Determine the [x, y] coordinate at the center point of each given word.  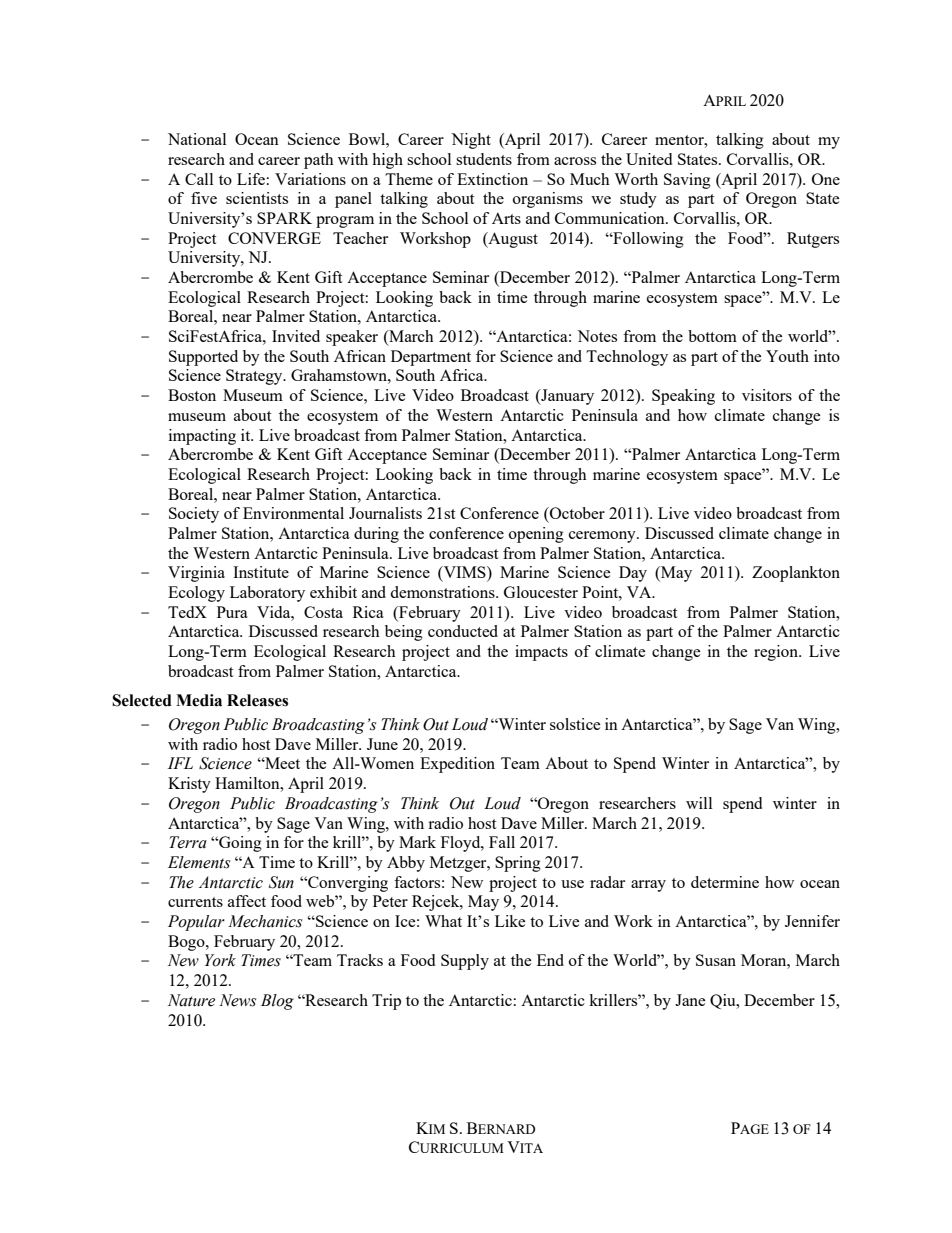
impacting [202, 437]
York [220, 960]
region [777, 653]
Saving [687, 181]
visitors [767, 395]
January [566, 397]
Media [199, 700]
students [484, 159]
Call [199, 179]
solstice [575, 724]
